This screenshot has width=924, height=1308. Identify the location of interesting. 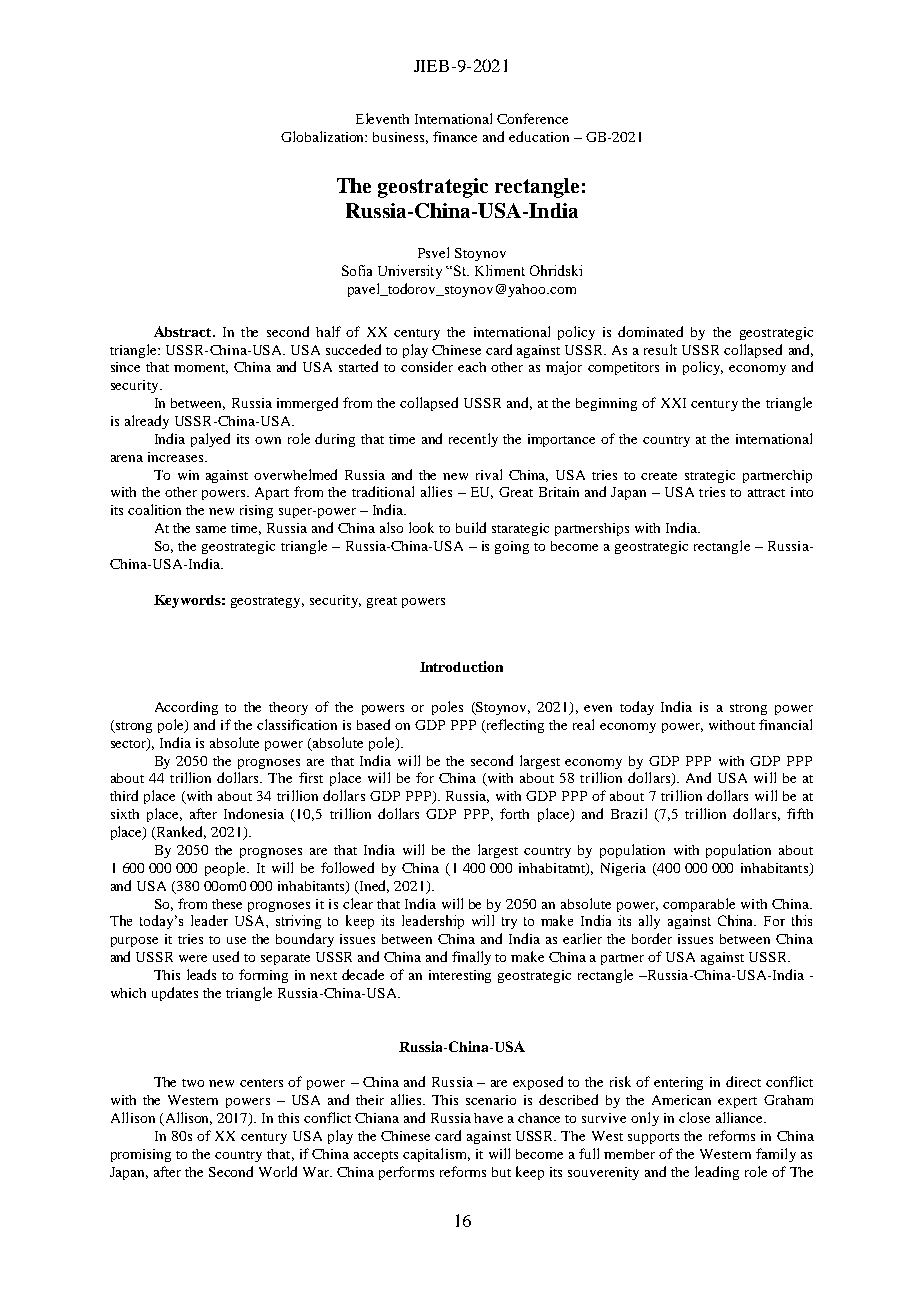
(460, 976).
